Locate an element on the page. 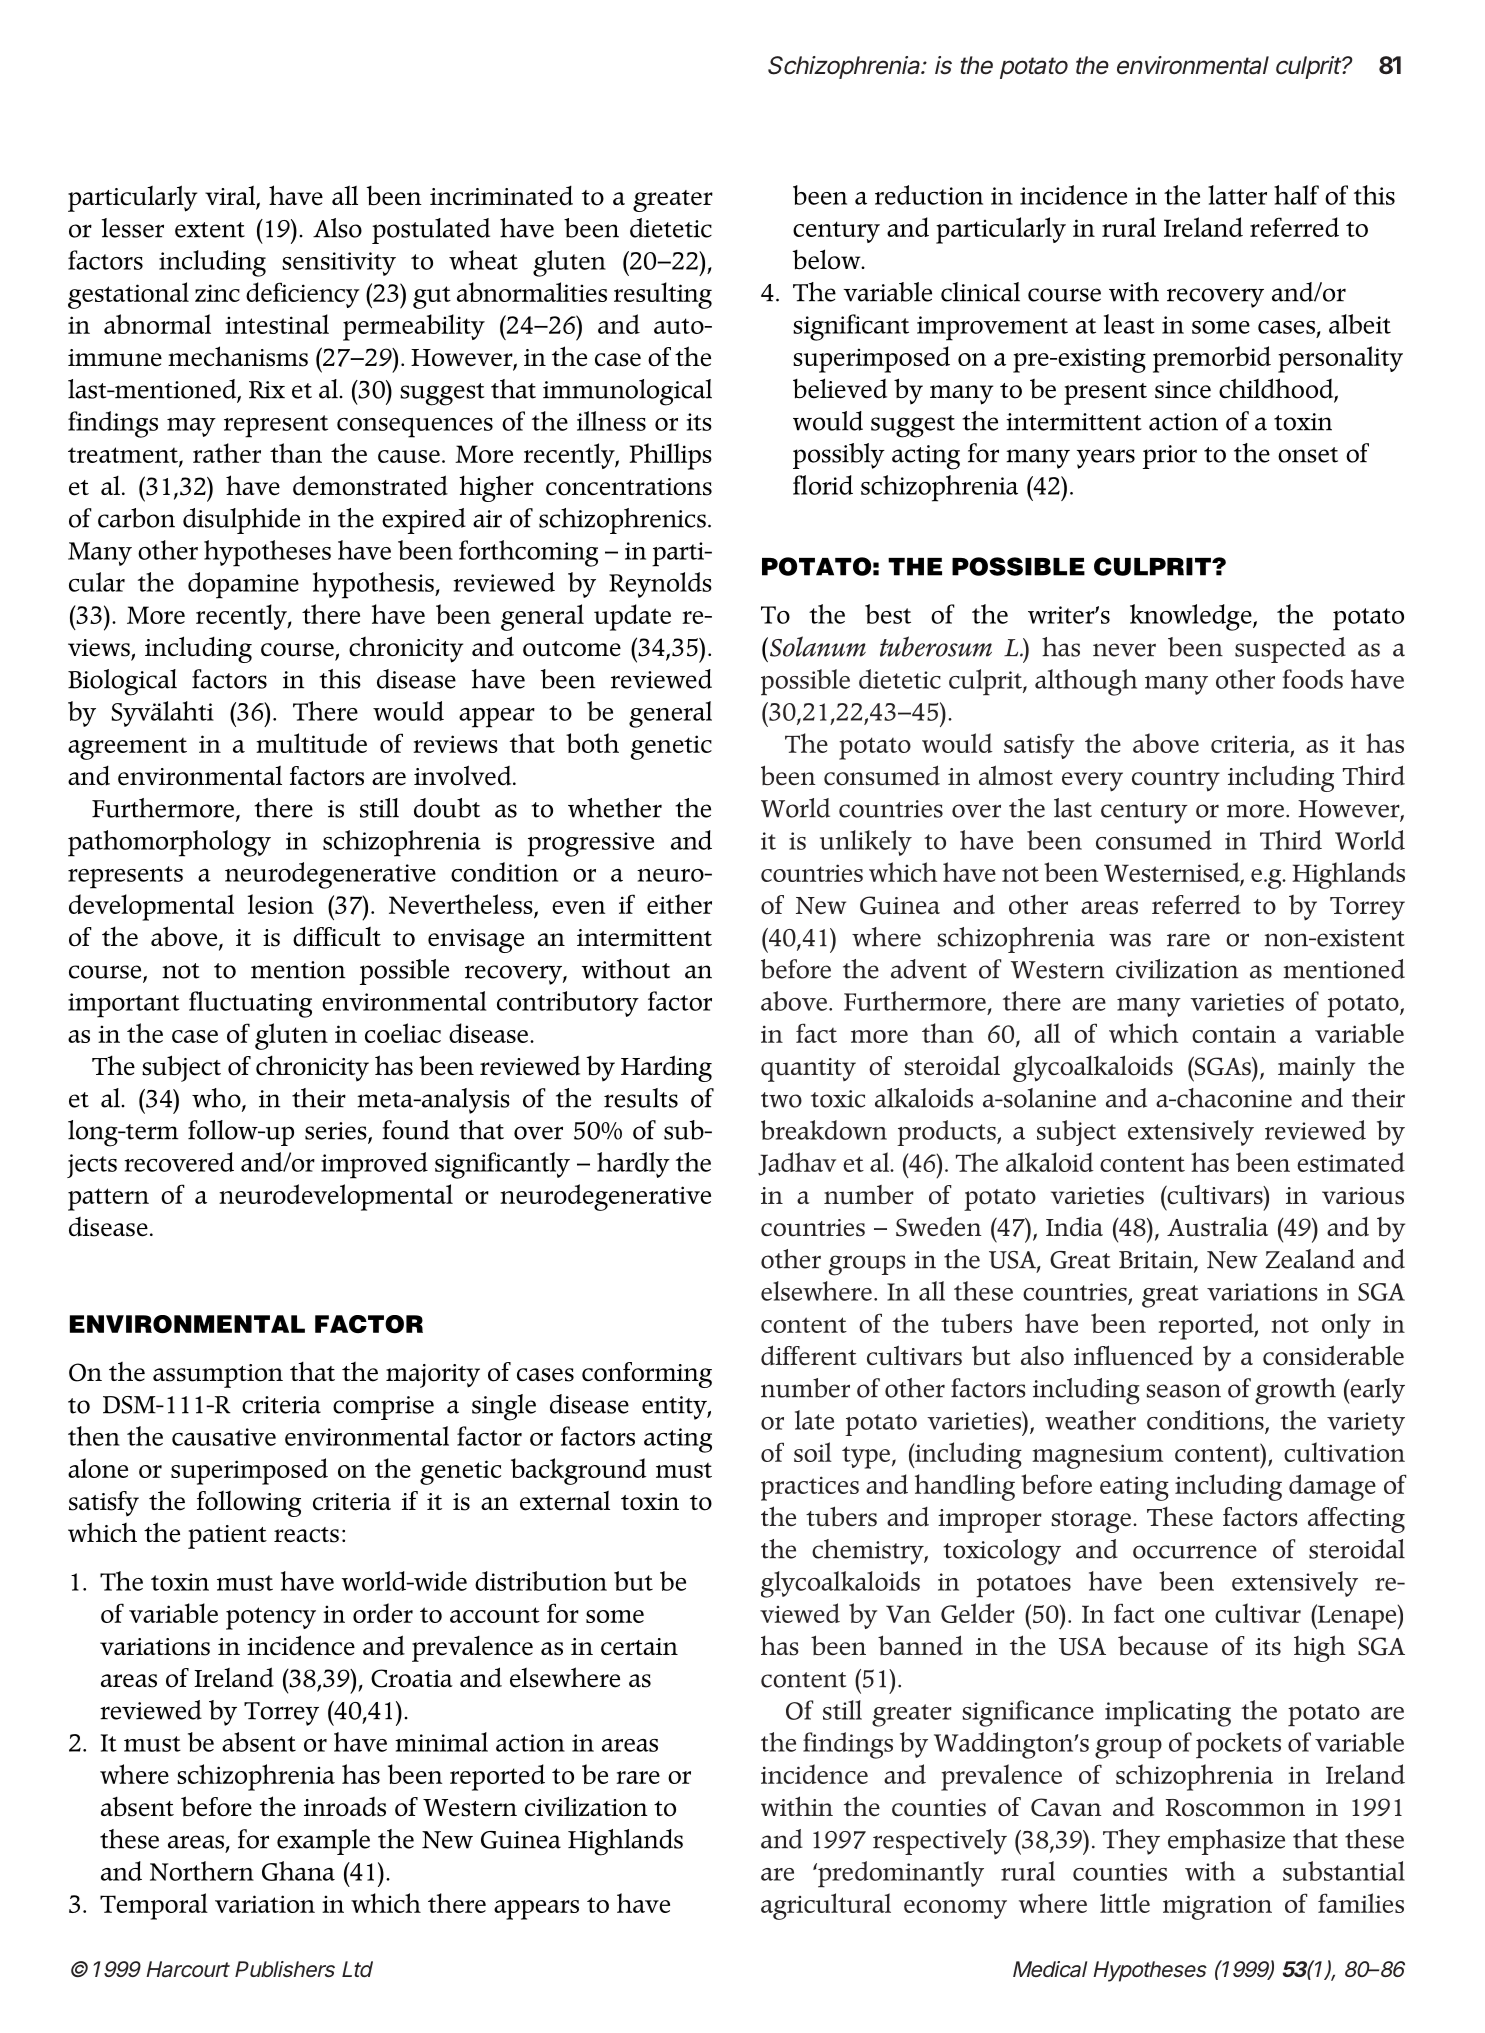 The height and width of the image is (2033, 1485). Harding is located at coordinates (666, 1068).
